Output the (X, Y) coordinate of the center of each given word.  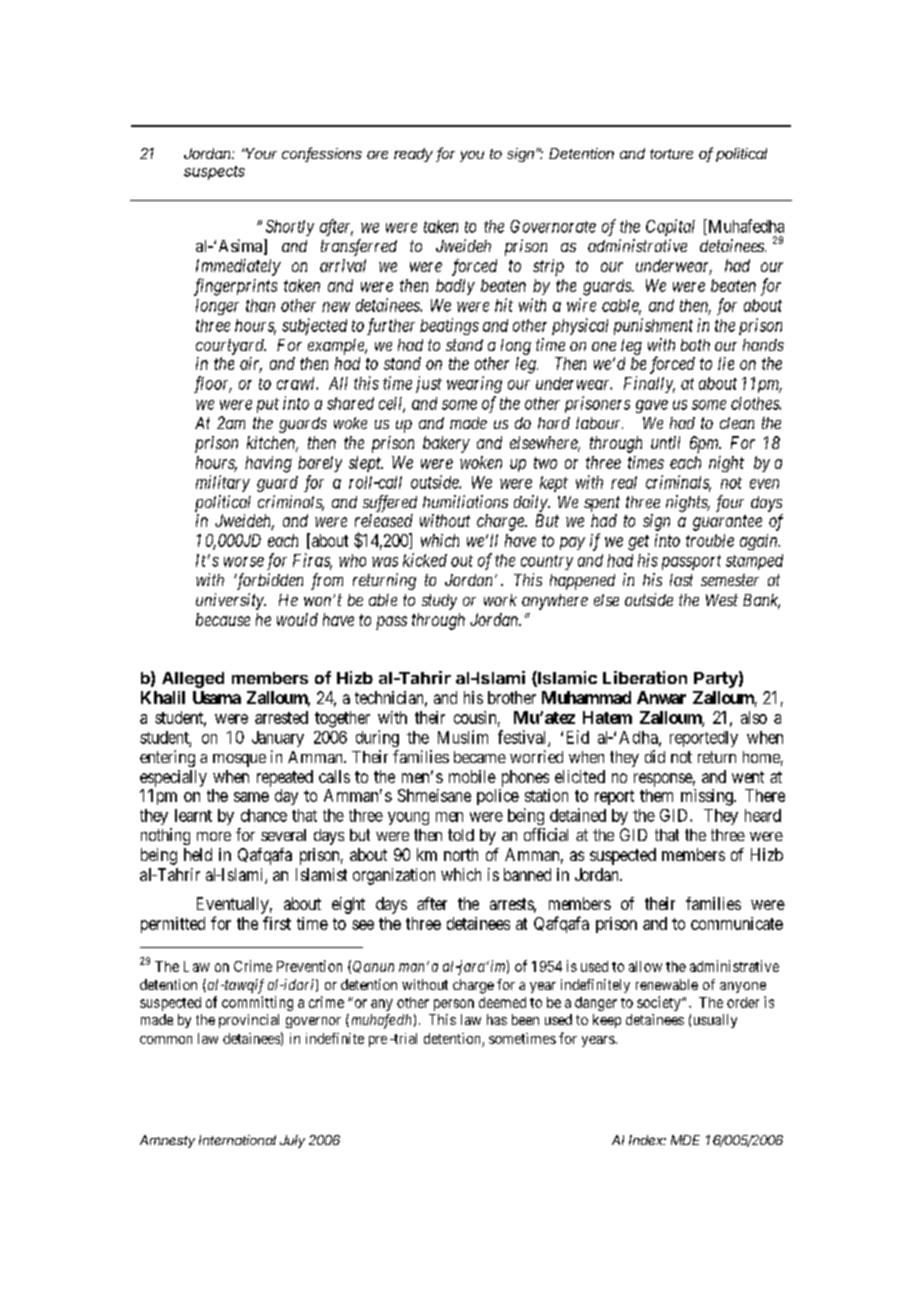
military (223, 483)
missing (708, 797)
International (237, 1140)
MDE (685, 1140)
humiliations (465, 501)
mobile (472, 776)
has (497, 1019)
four (730, 503)
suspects (214, 173)
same (251, 797)
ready (413, 155)
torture (671, 154)
